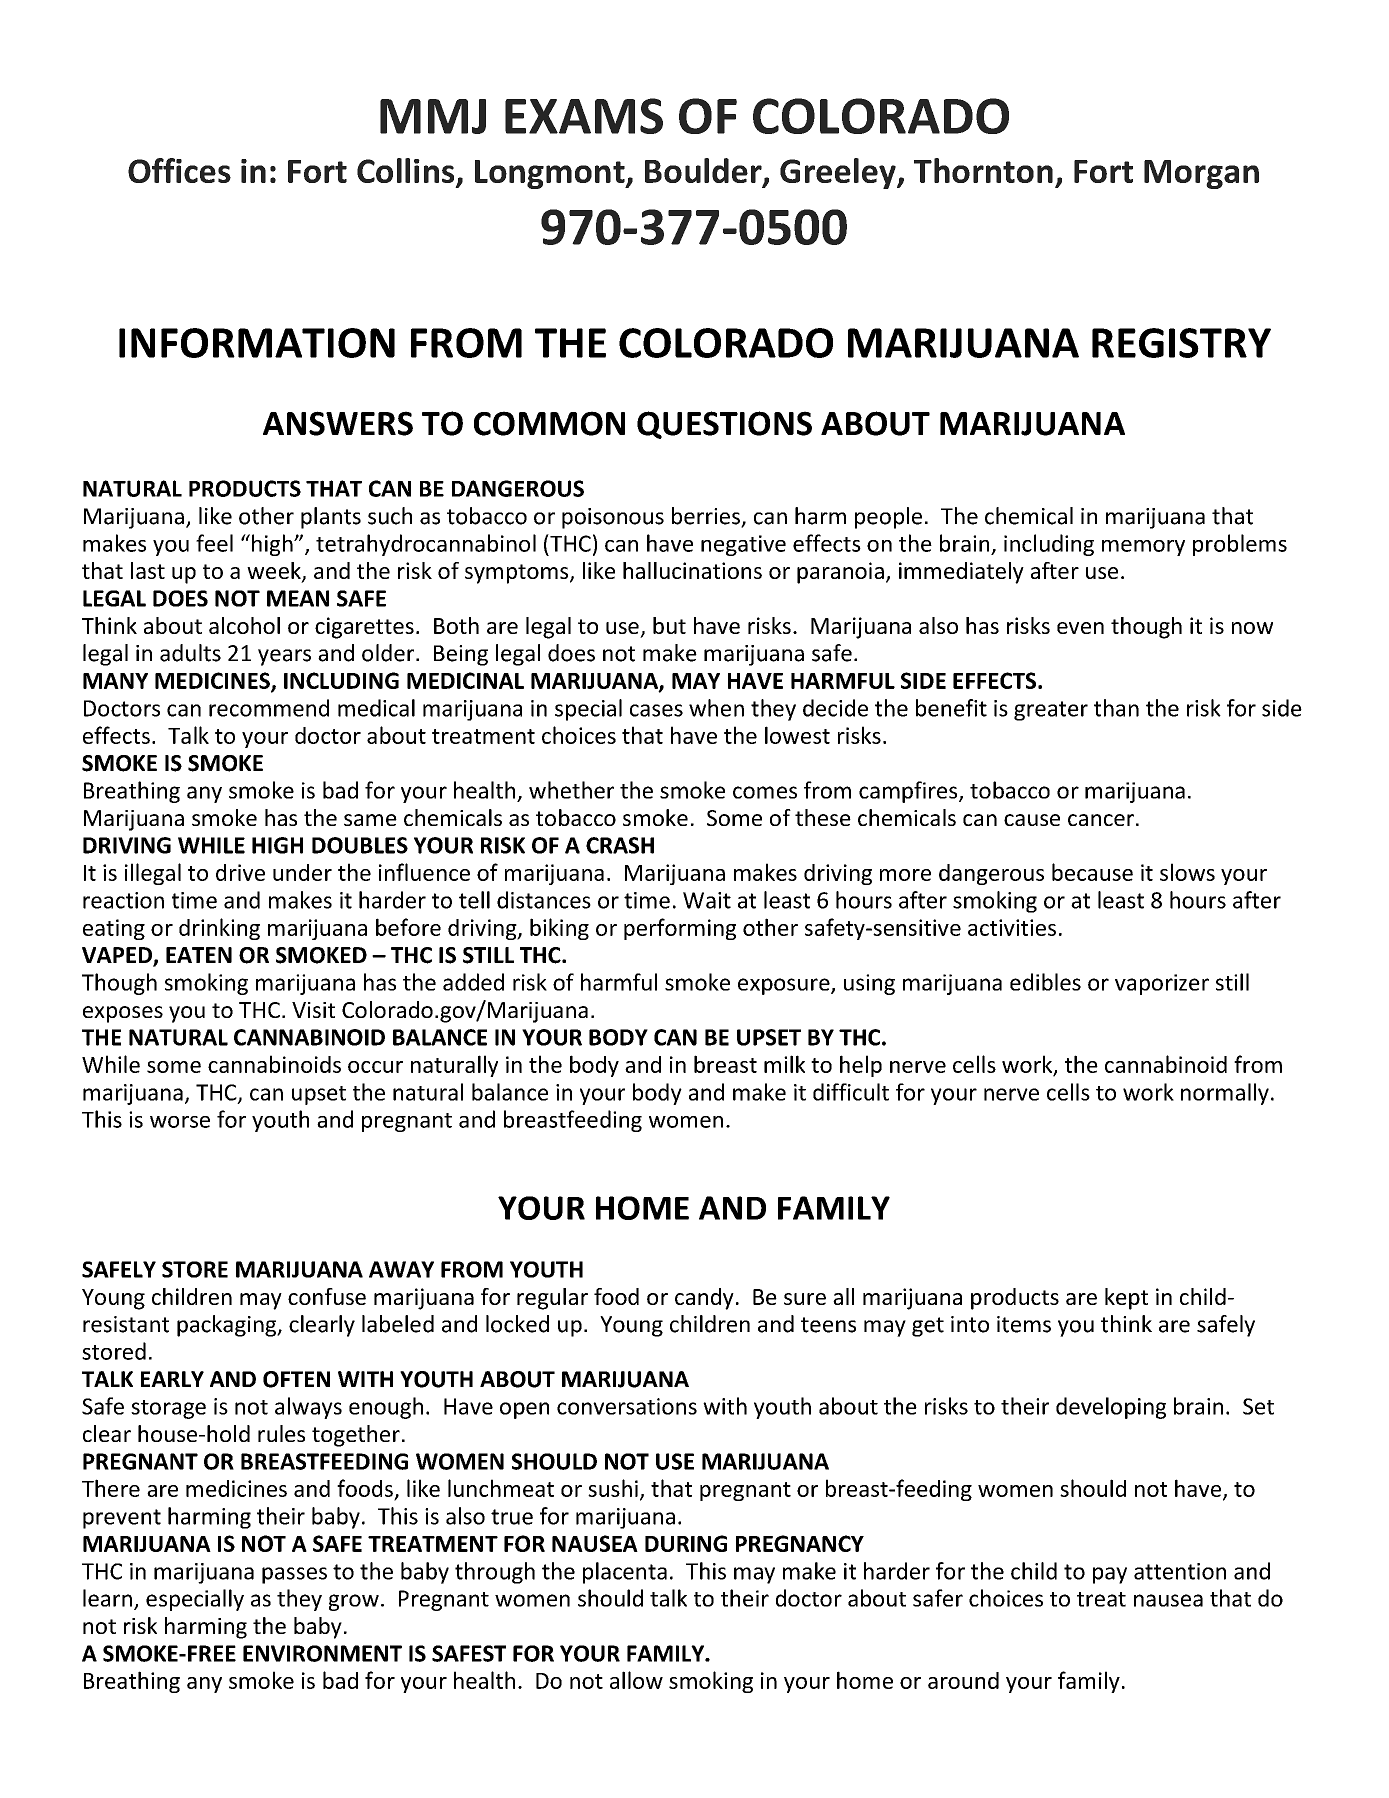  What do you see at coordinates (179, 170) in the screenshot?
I see `Offices` at bounding box center [179, 170].
